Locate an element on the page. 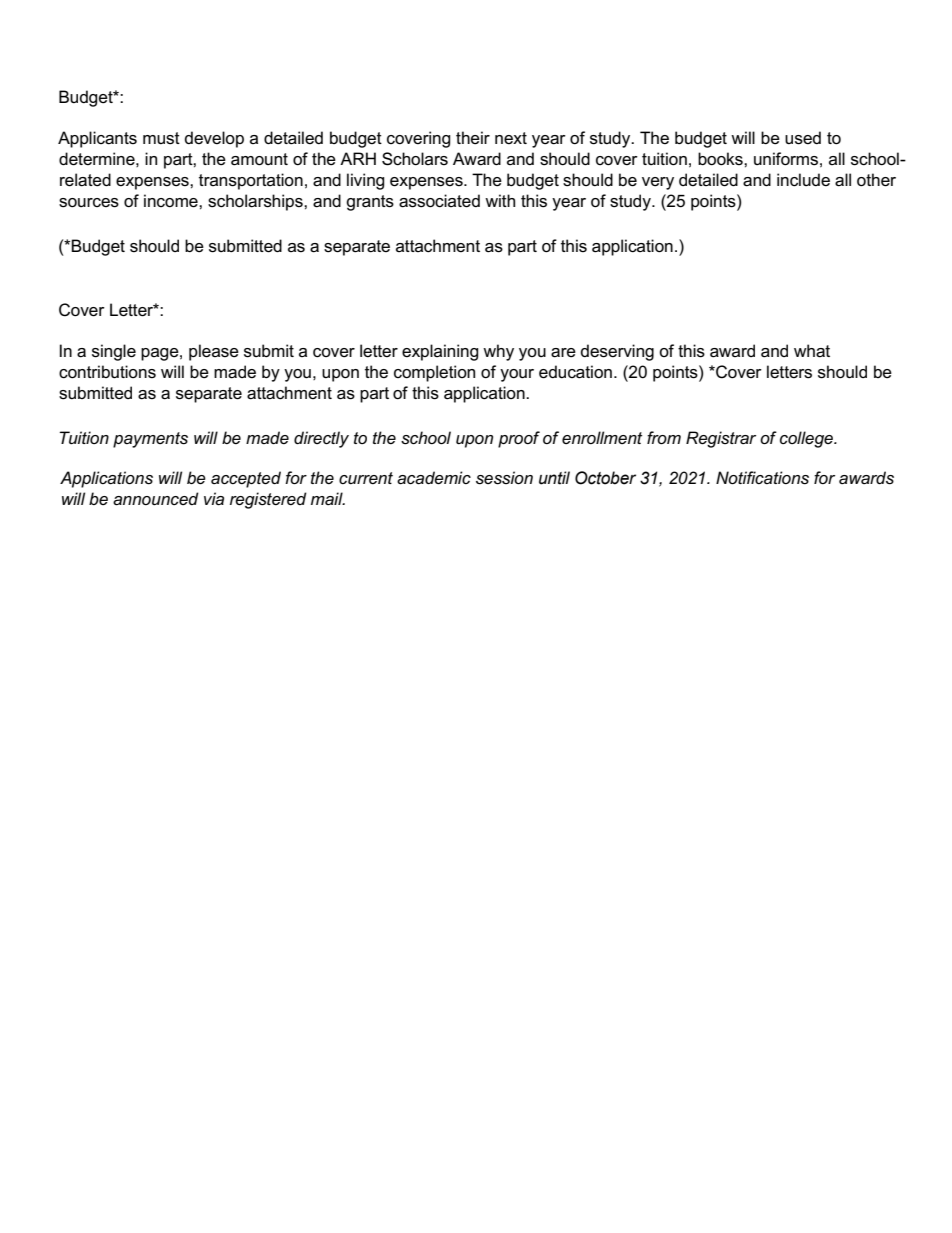  explaining is located at coordinates (440, 352).
